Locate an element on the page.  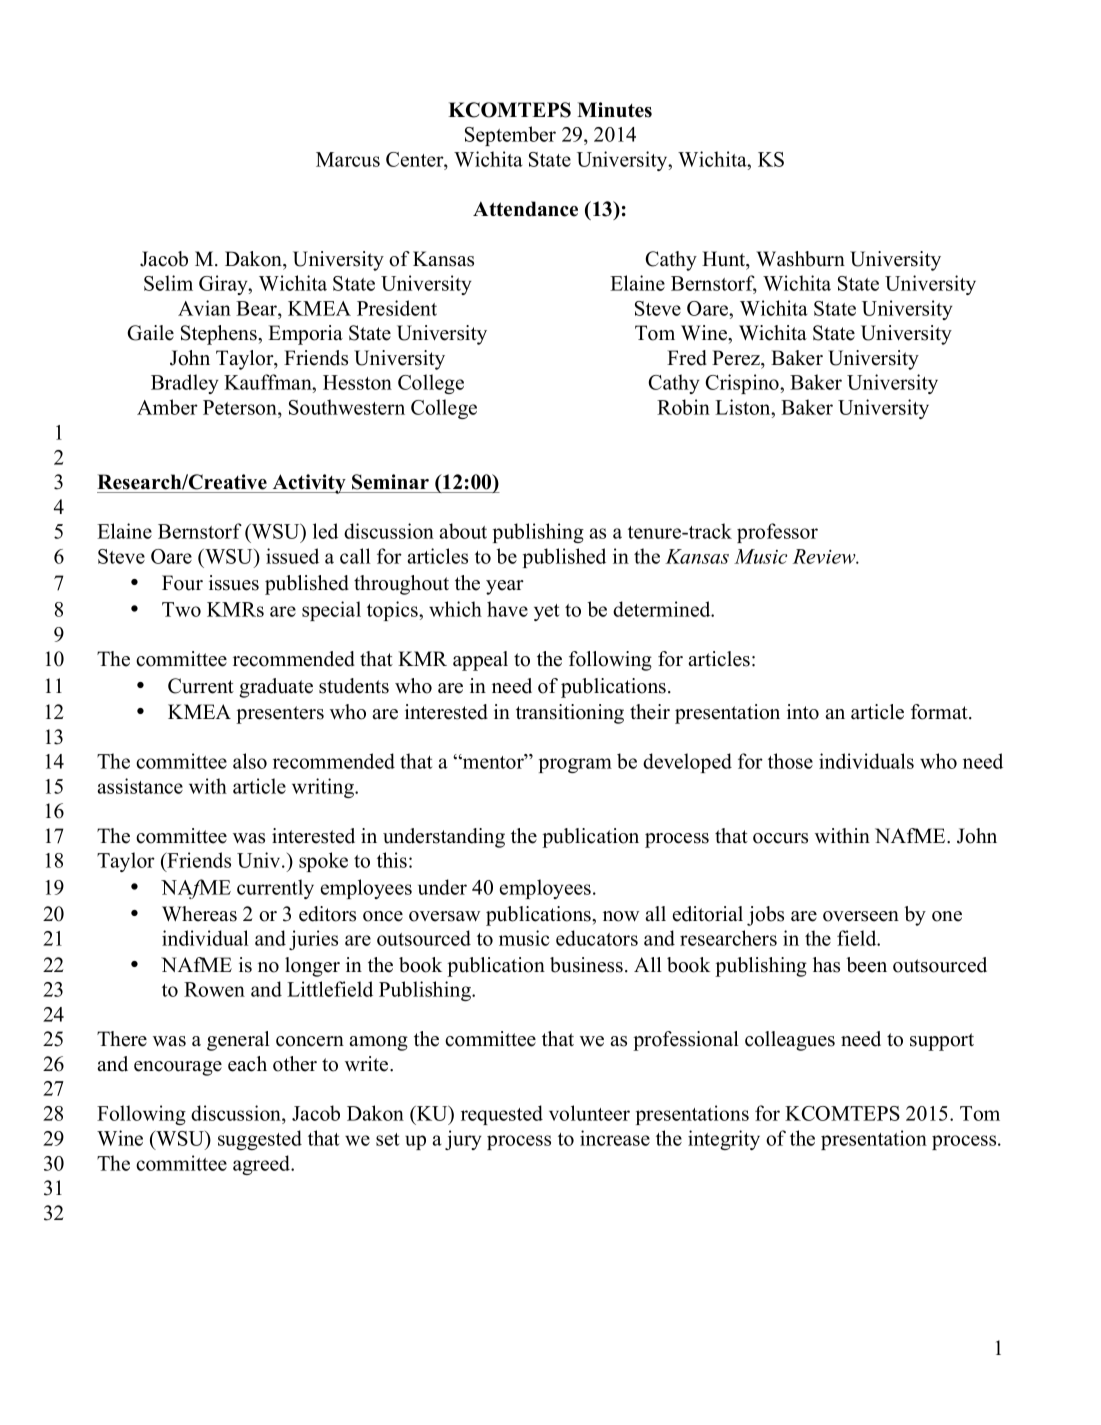
Marcus is located at coordinates (348, 159).
